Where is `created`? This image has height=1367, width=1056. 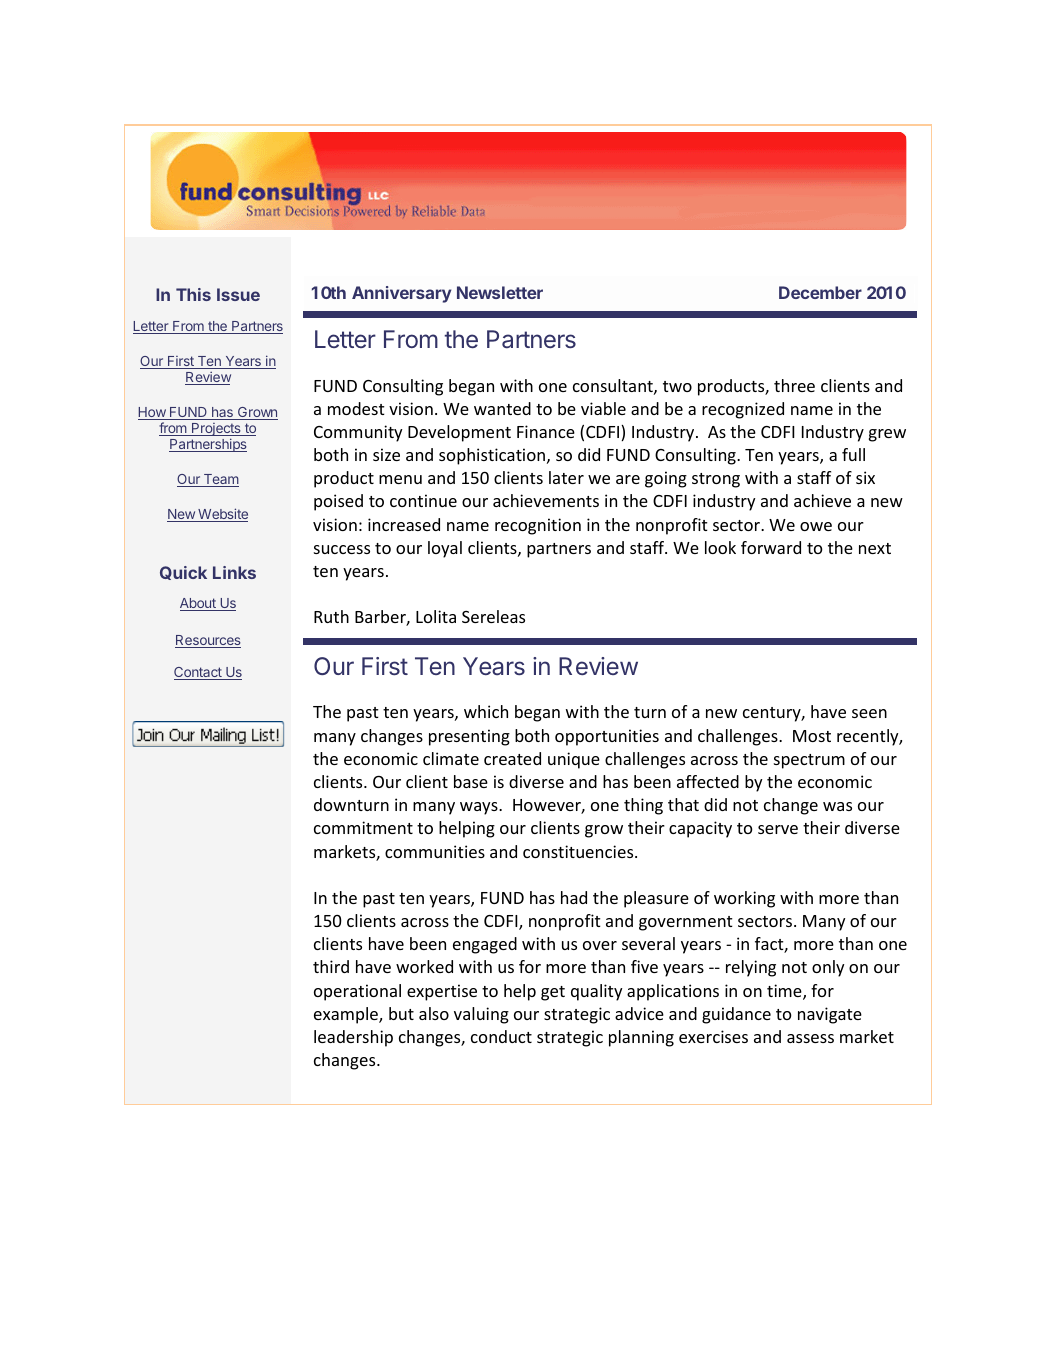
created is located at coordinates (512, 758).
